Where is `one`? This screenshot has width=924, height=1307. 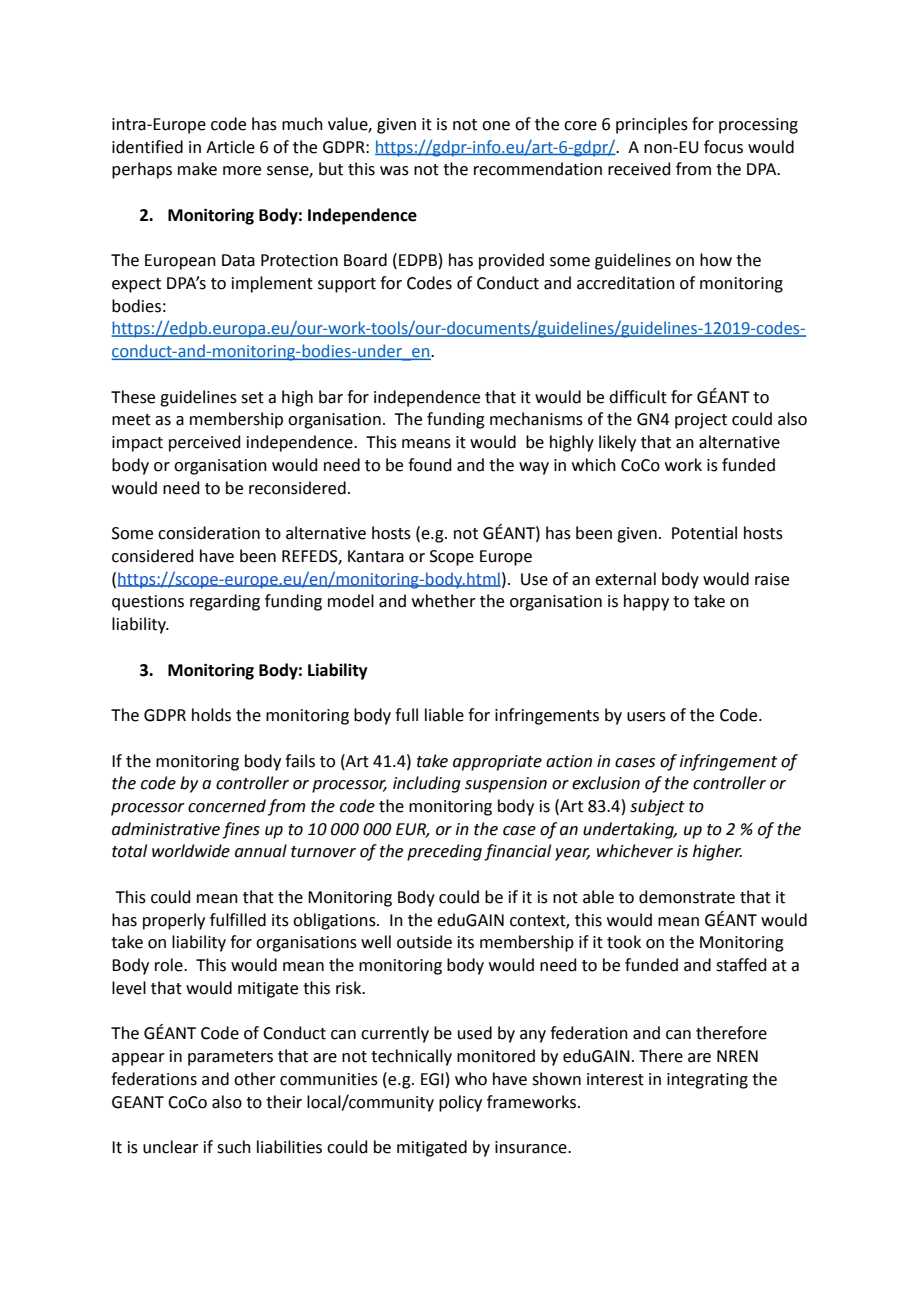
one is located at coordinates (496, 126).
